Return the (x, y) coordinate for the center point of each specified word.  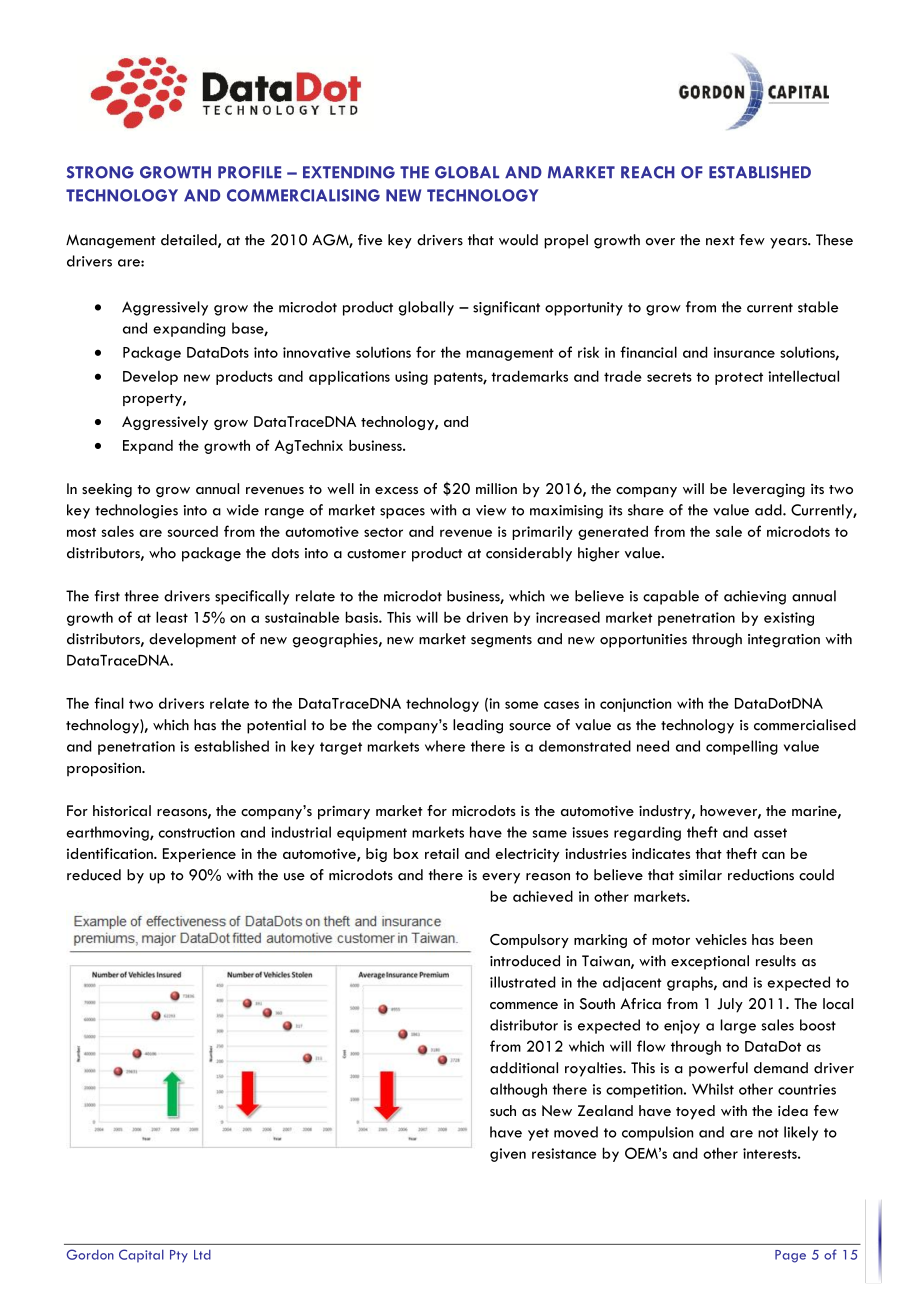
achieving (755, 597)
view (491, 510)
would (518, 240)
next (720, 241)
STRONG (100, 172)
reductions (761, 875)
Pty (179, 1256)
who (162, 553)
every (501, 878)
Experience (199, 855)
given (508, 1155)
